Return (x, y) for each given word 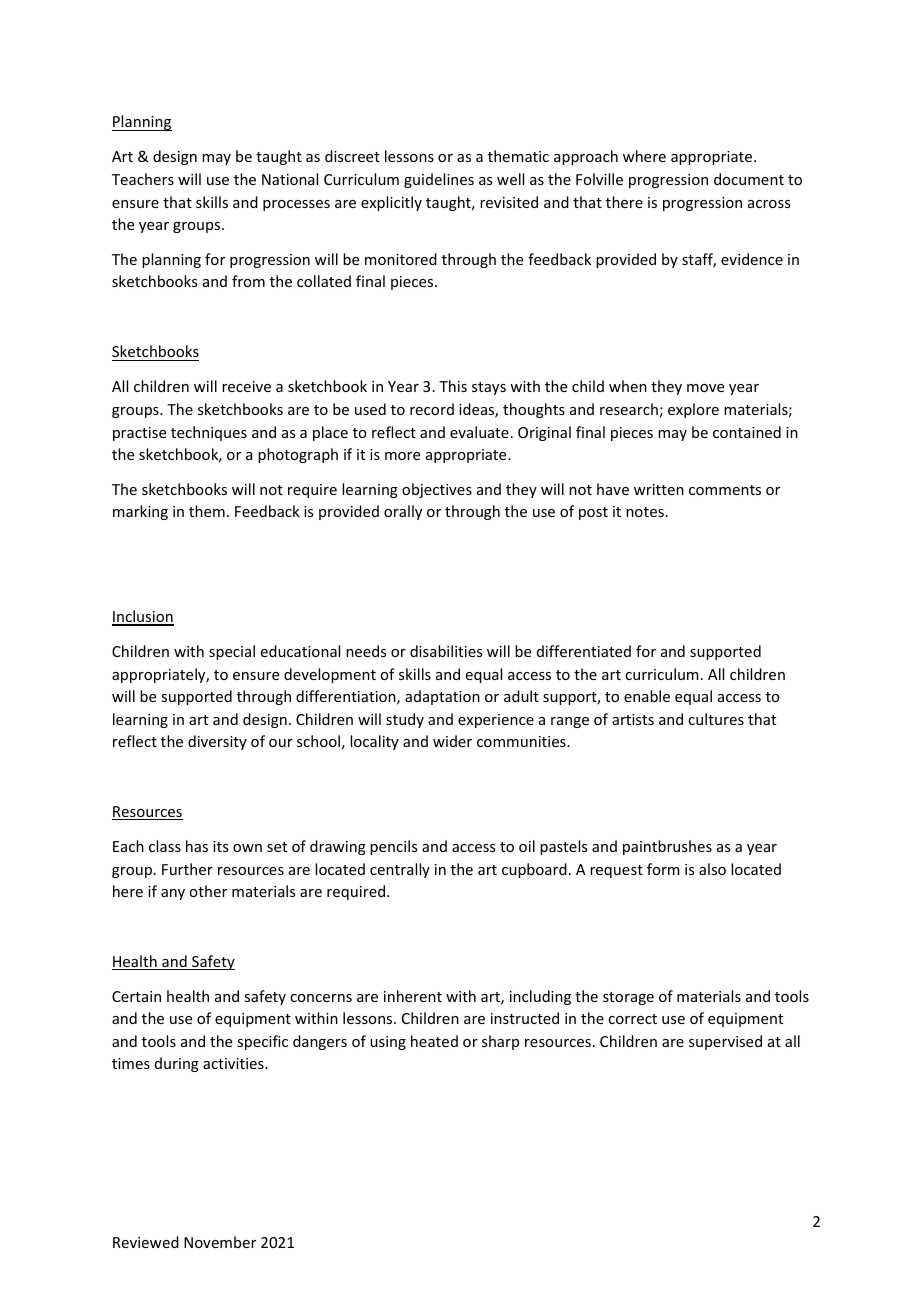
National (290, 179)
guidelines (439, 180)
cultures (716, 719)
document (749, 179)
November (220, 1242)
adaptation (442, 697)
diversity (217, 742)
